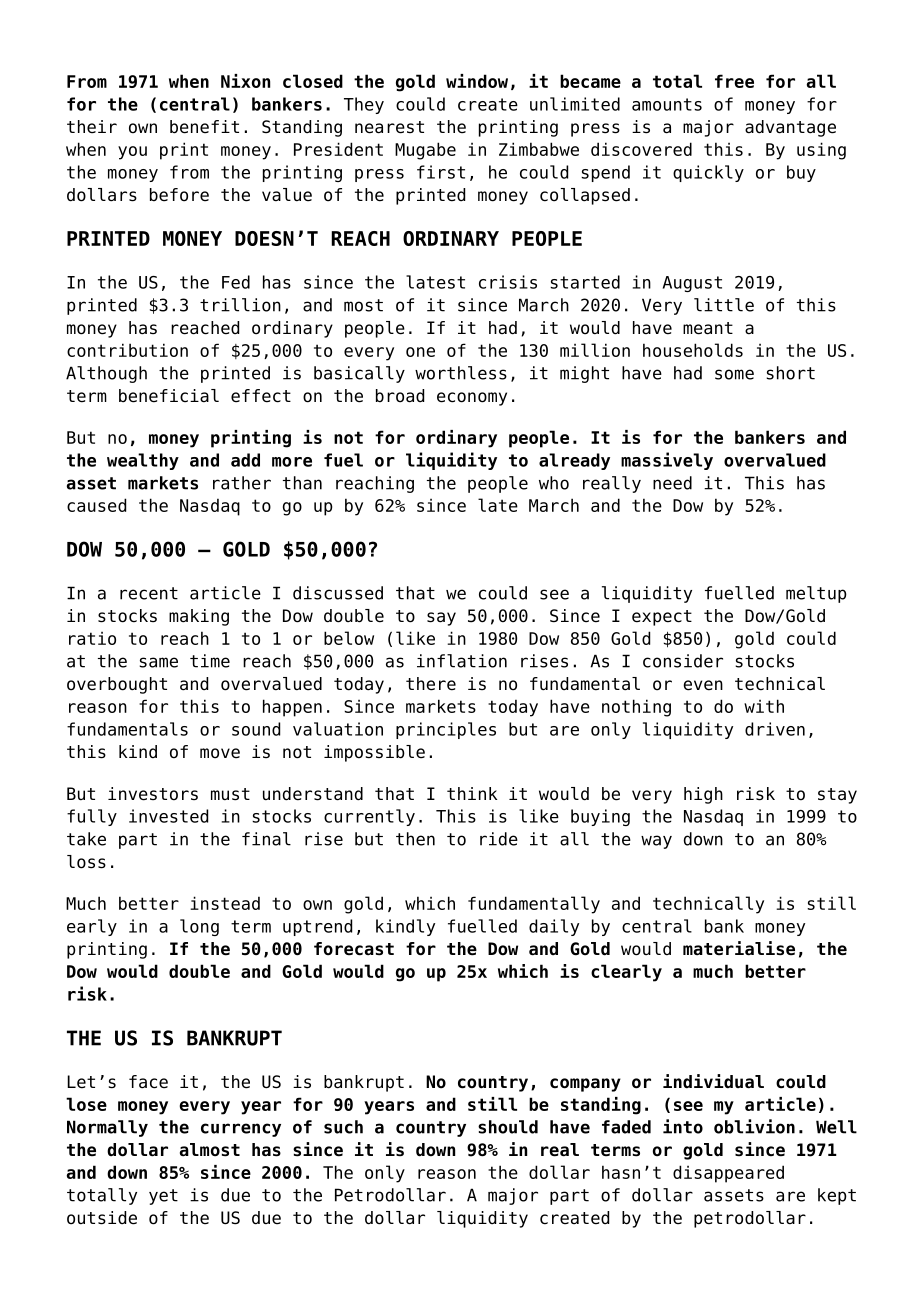  Describe the element at coordinates (168, 816) in the screenshot. I see `invested` at that location.
